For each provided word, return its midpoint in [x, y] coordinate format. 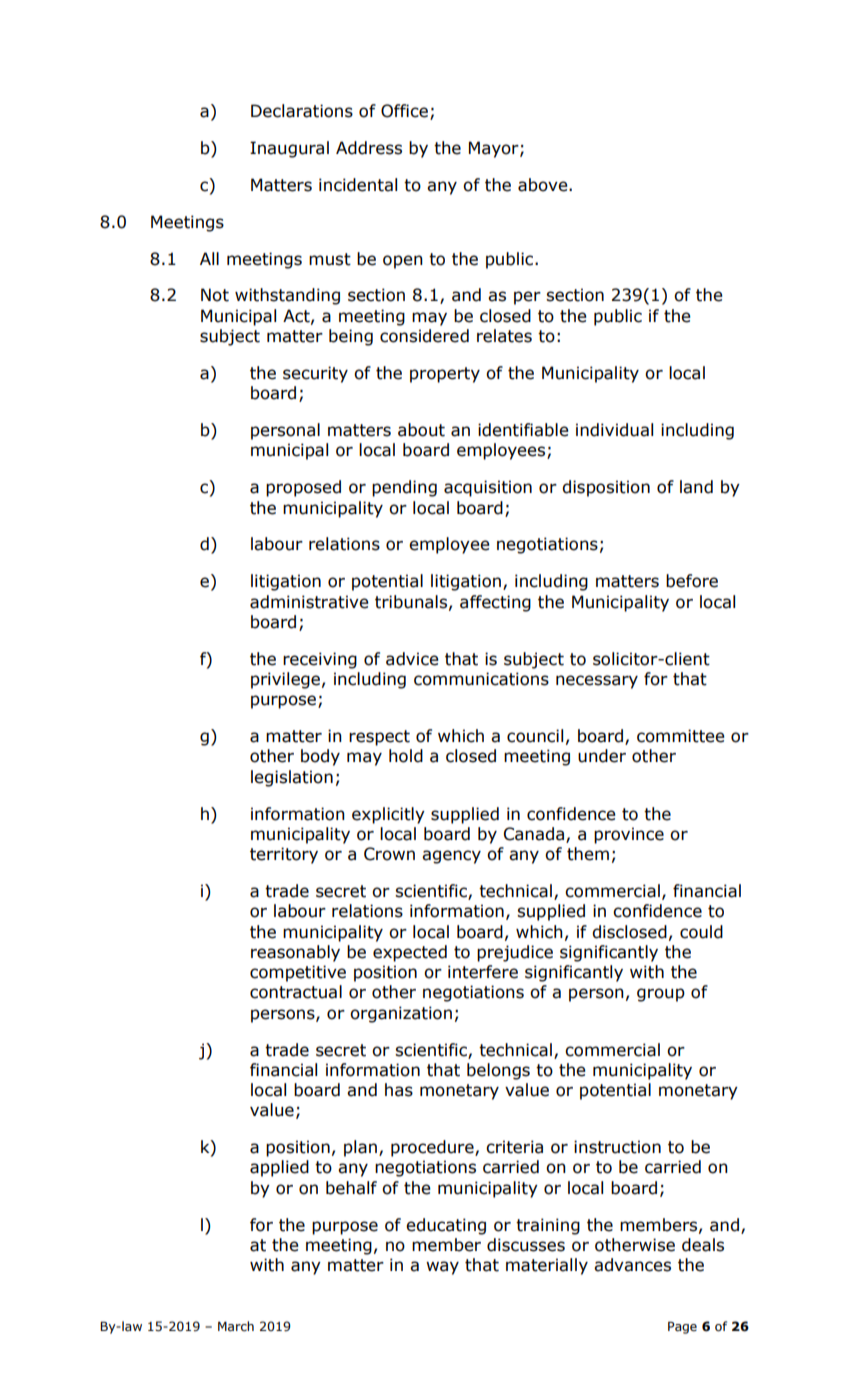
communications [481, 679]
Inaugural [289, 149]
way [442, 1268]
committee [681, 736]
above [544, 185]
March [236, 1326]
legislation [292, 778]
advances [632, 1265]
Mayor [495, 149]
